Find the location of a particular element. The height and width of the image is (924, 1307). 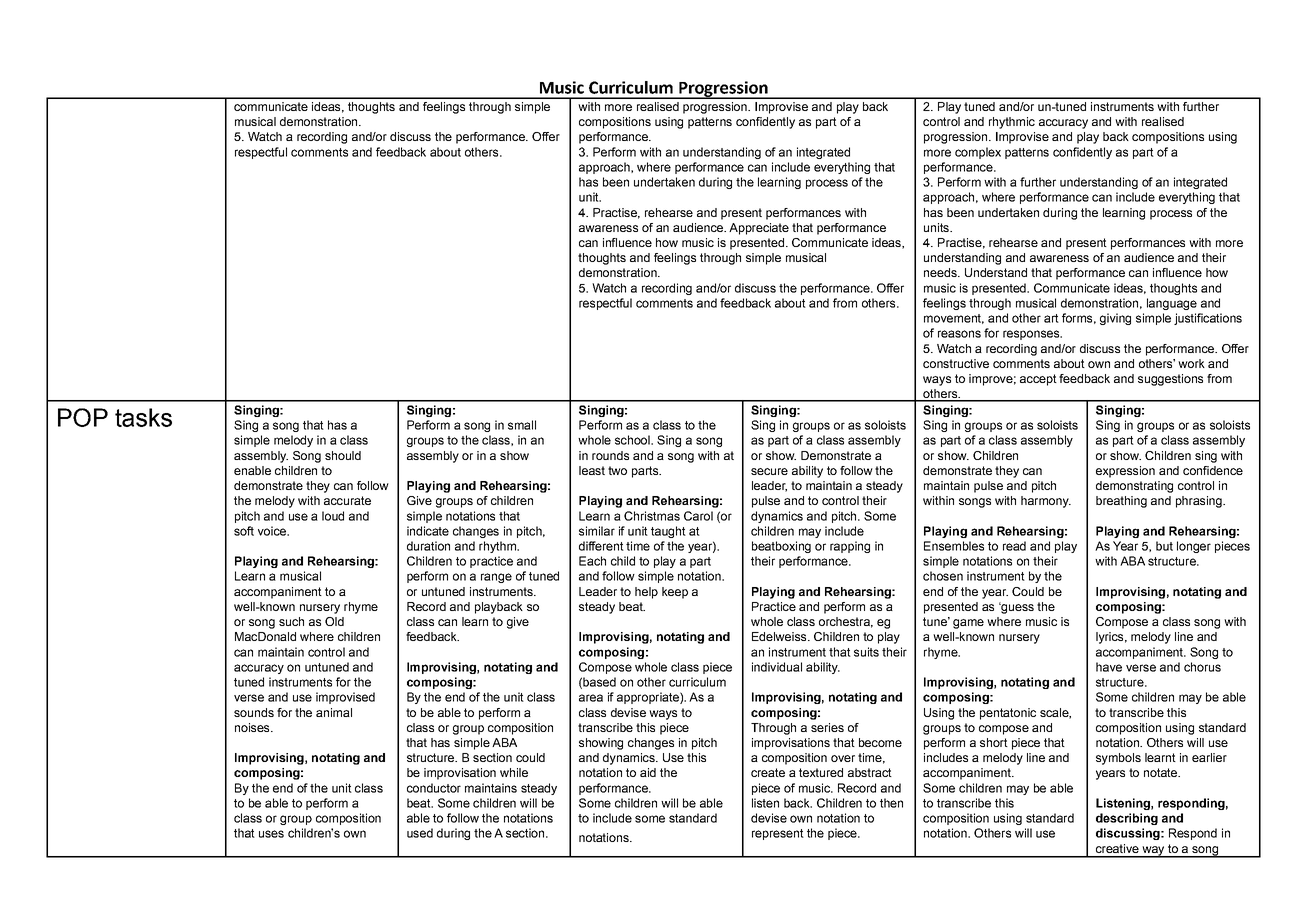

pentatonic is located at coordinates (1008, 714).
